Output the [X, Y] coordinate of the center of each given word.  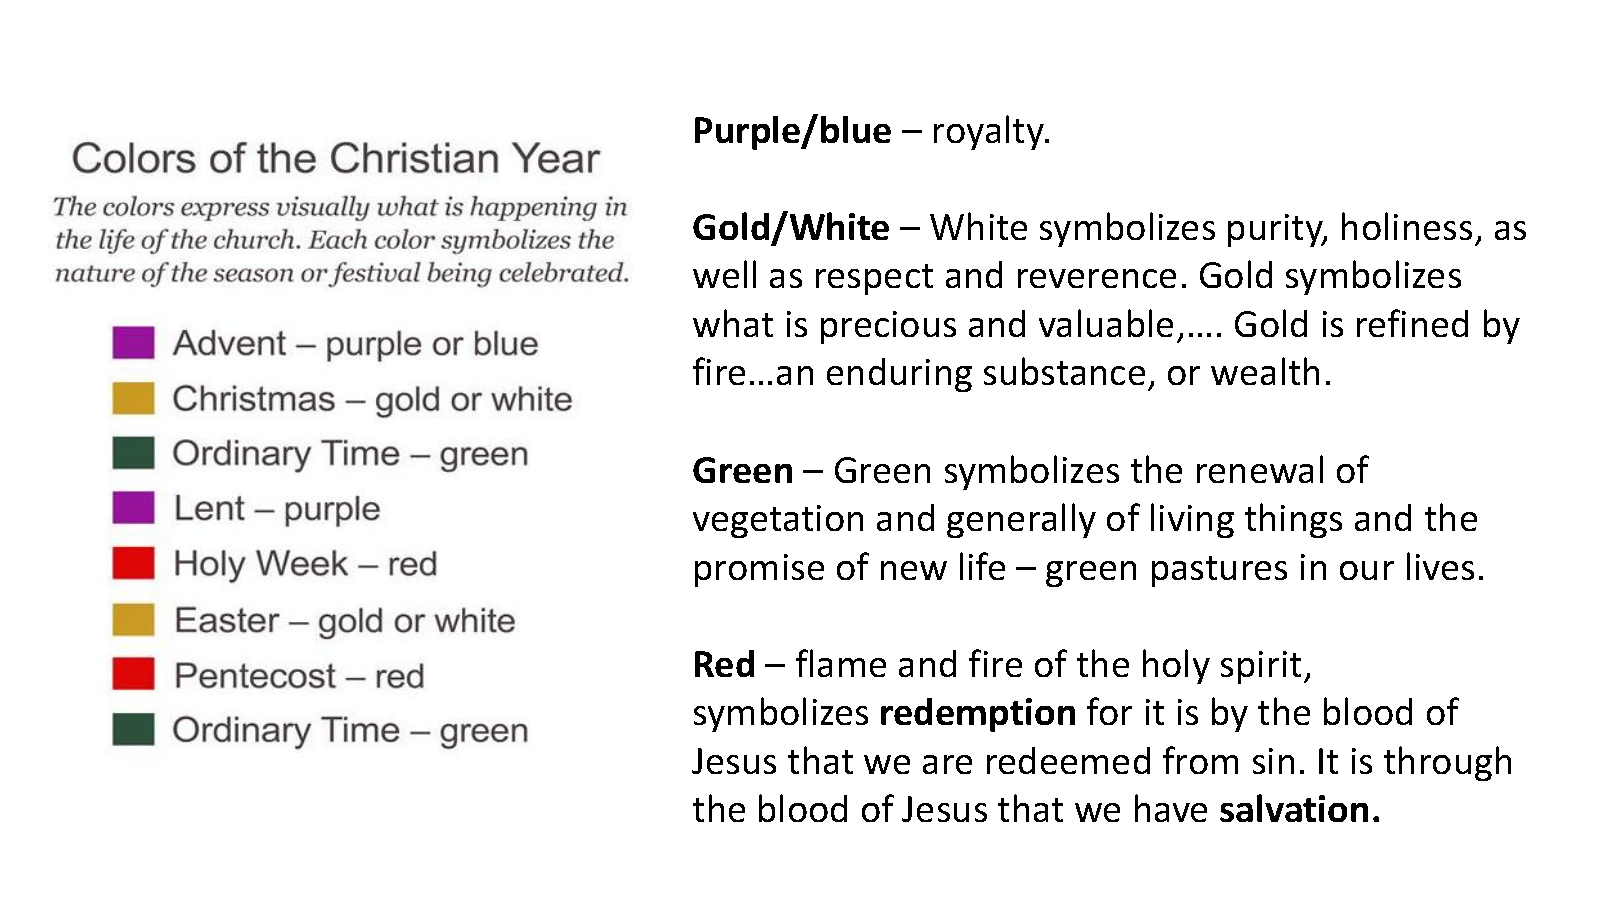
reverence [1097, 278]
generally [1021, 520]
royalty [990, 132]
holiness [1407, 226]
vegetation [778, 521]
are [947, 764]
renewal [1260, 469]
